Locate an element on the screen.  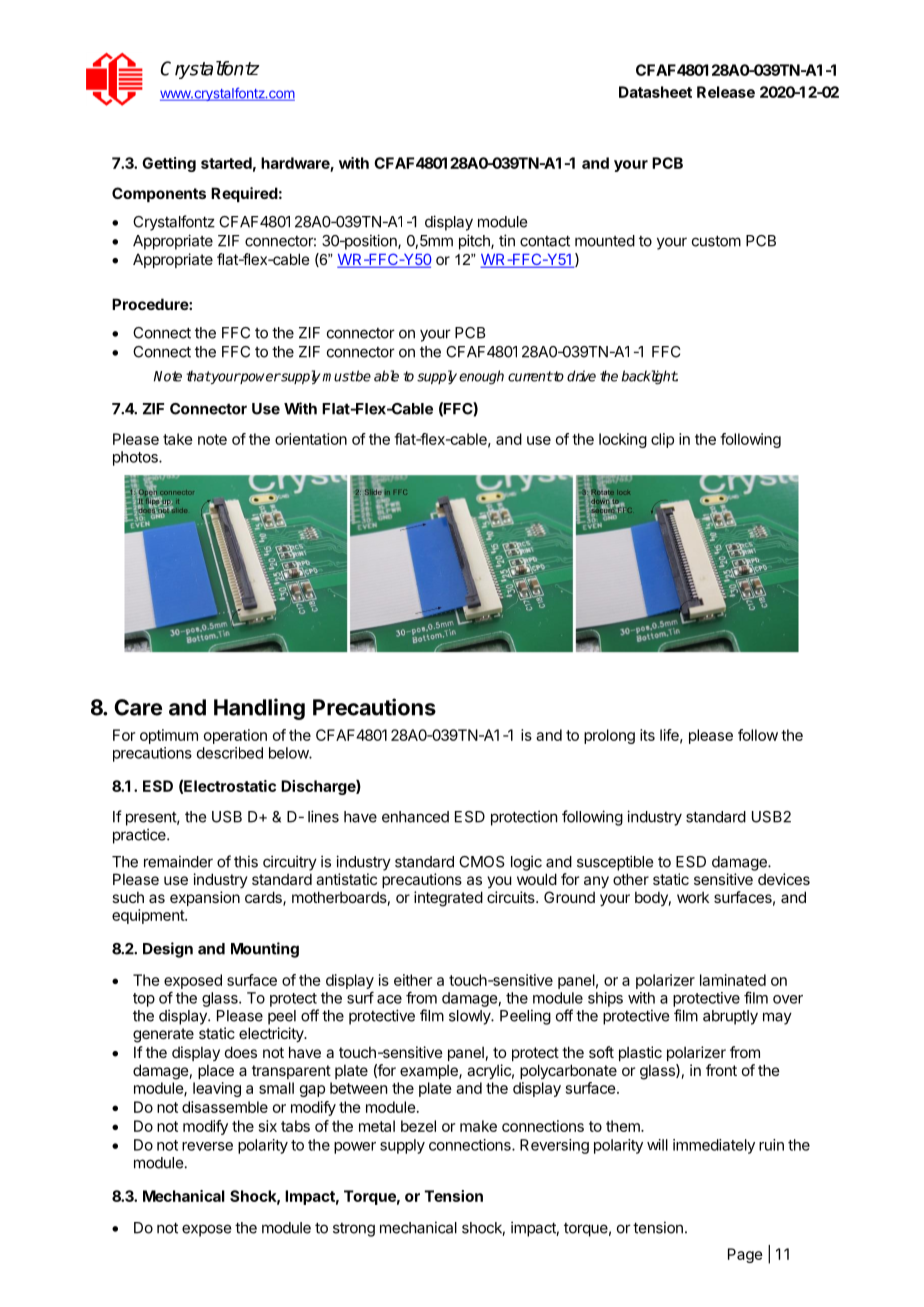
abruptly is located at coordinates (730, 1017).
